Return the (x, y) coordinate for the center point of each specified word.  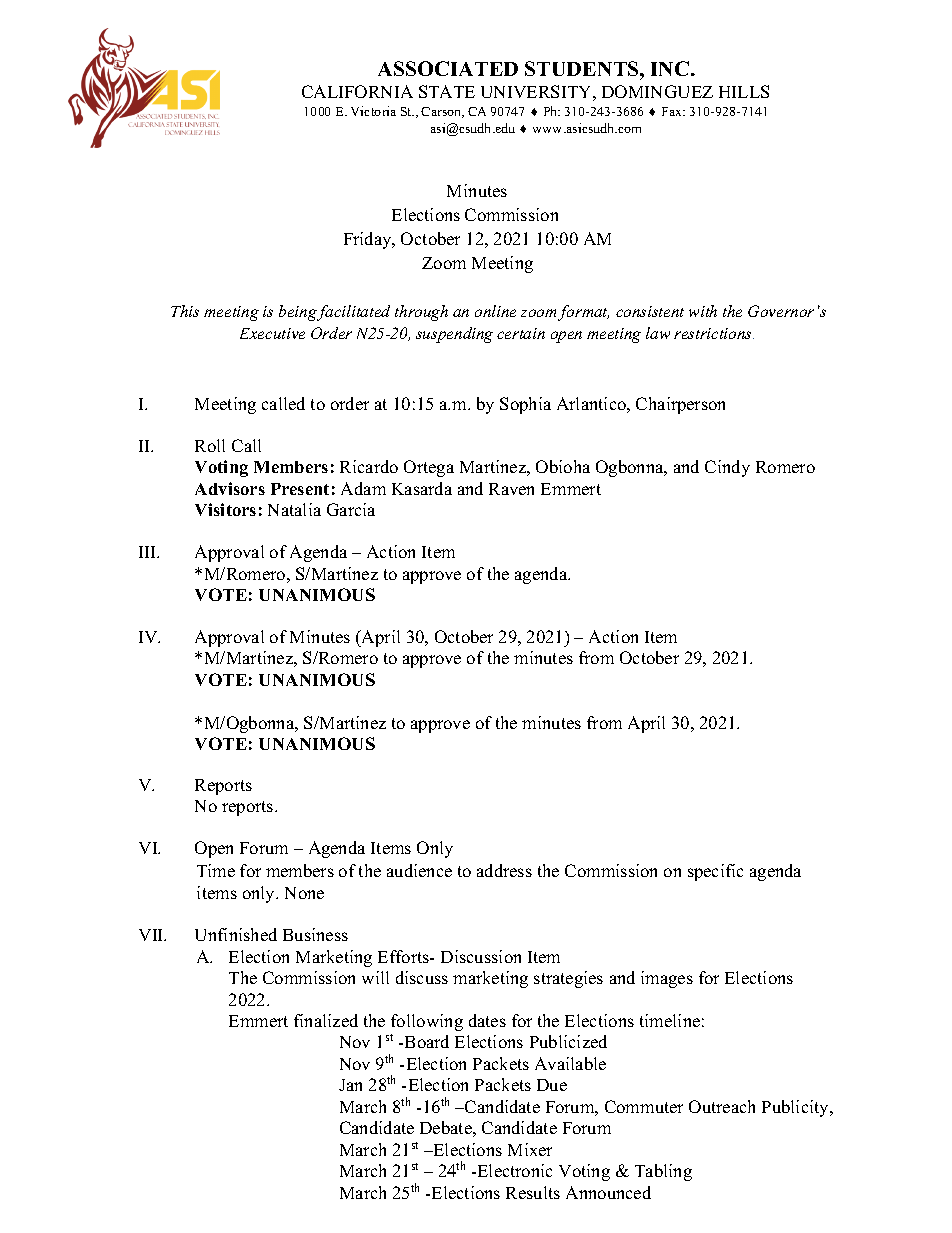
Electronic (513, 1170)
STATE (447, 91)
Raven (511, 489)
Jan (350, 1085)
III (149, 552)
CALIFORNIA (357, 91)
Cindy (727, 468)
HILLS (744, 91)
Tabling (663, 1172)
